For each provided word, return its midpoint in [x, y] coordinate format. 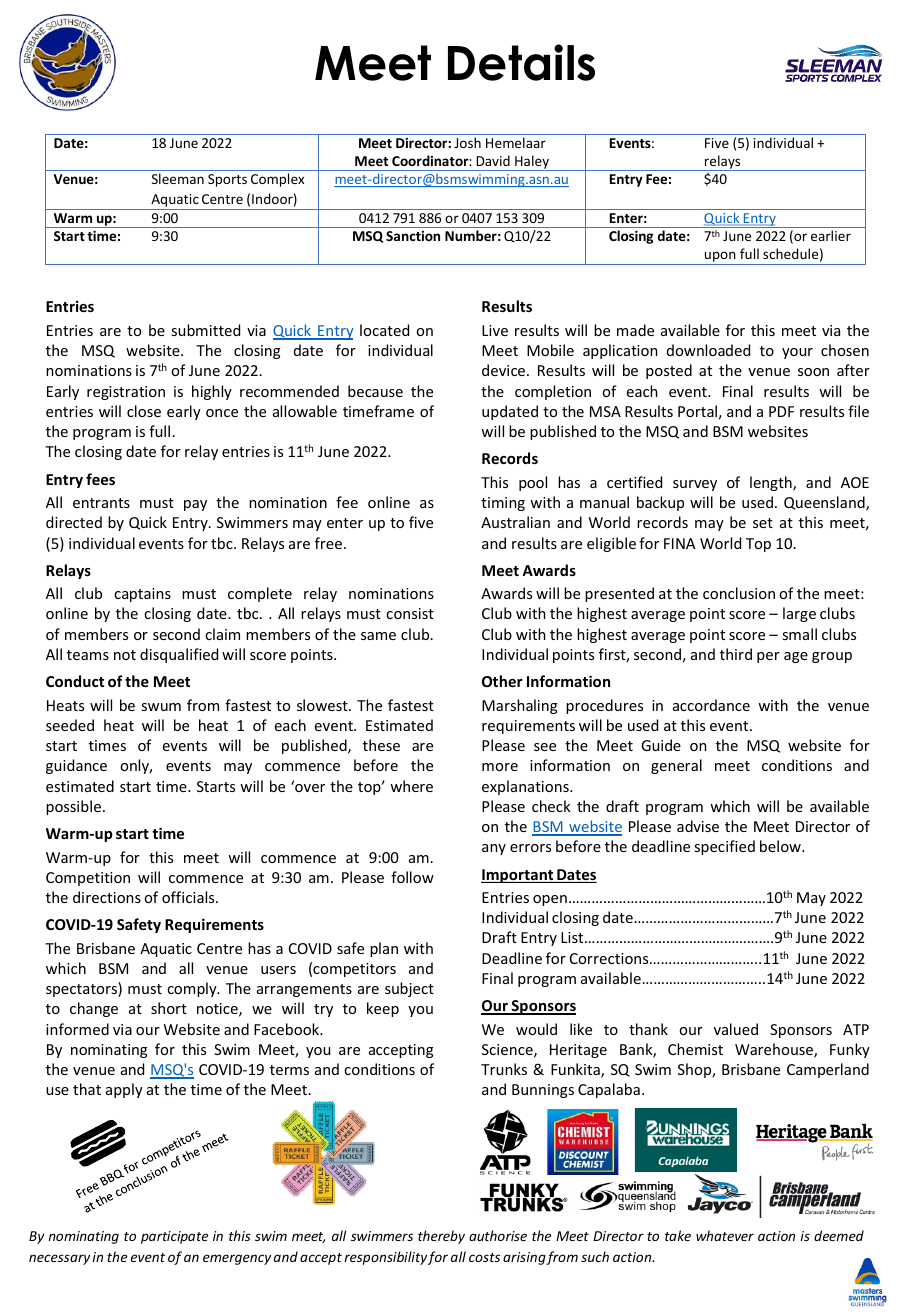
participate [174, 1237]
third [736, 654]
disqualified [179, 655]
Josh [467, 142]
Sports [227, 180]
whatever [725, 1235]
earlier [831, 235]
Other [502, 681]
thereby [441, 1237]
